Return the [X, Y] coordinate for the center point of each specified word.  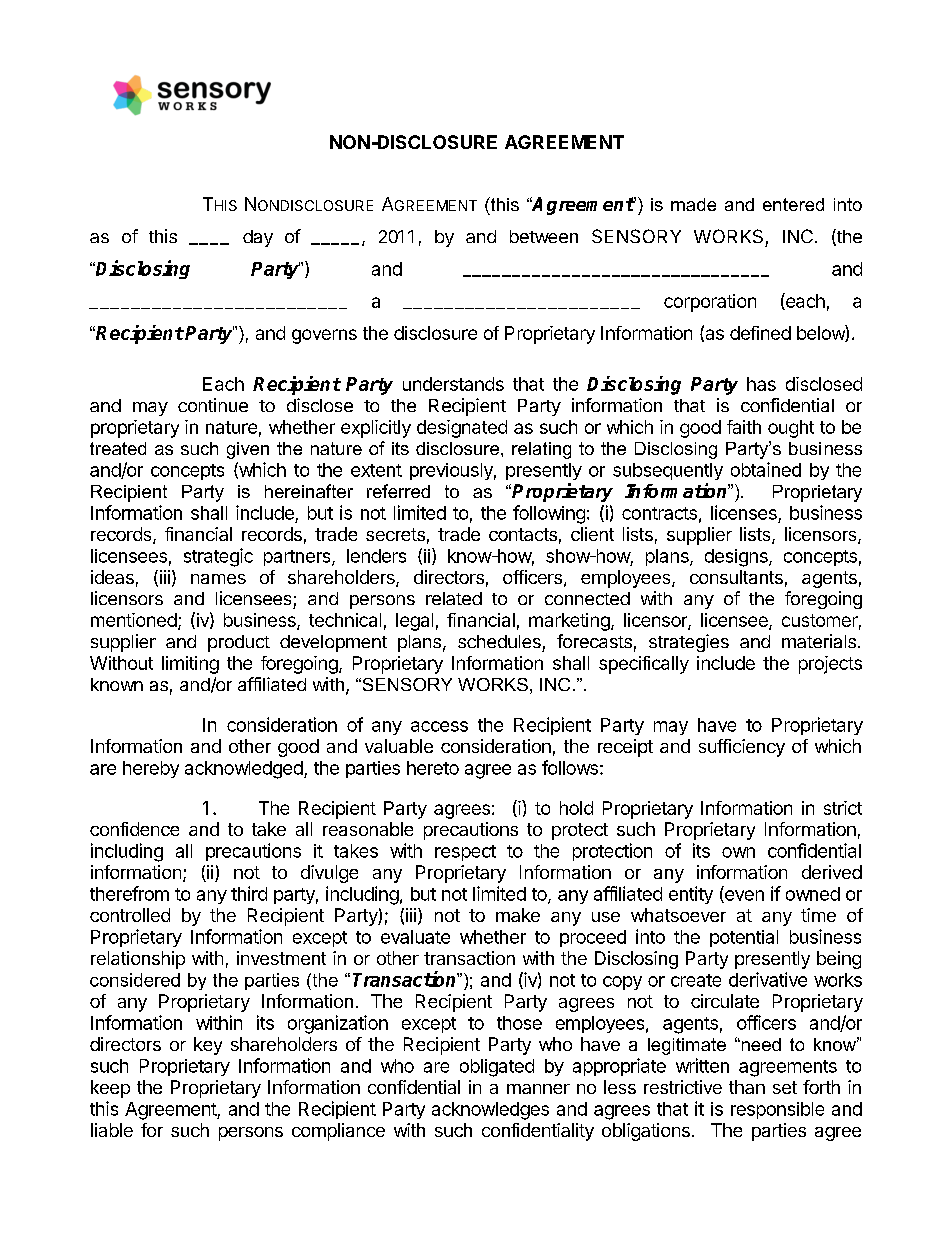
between [544, 236]
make [518, 915]
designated [462, 429]
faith [744, 427]
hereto [433, 768]
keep [110, 1089]
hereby [151, 769]
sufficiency [742, 748]
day [258, 238]
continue [213, 405]
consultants [736, 577]
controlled [130, 915]
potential [744, 938]
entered [793, 204]
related [454, 598]
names [218, 579]
